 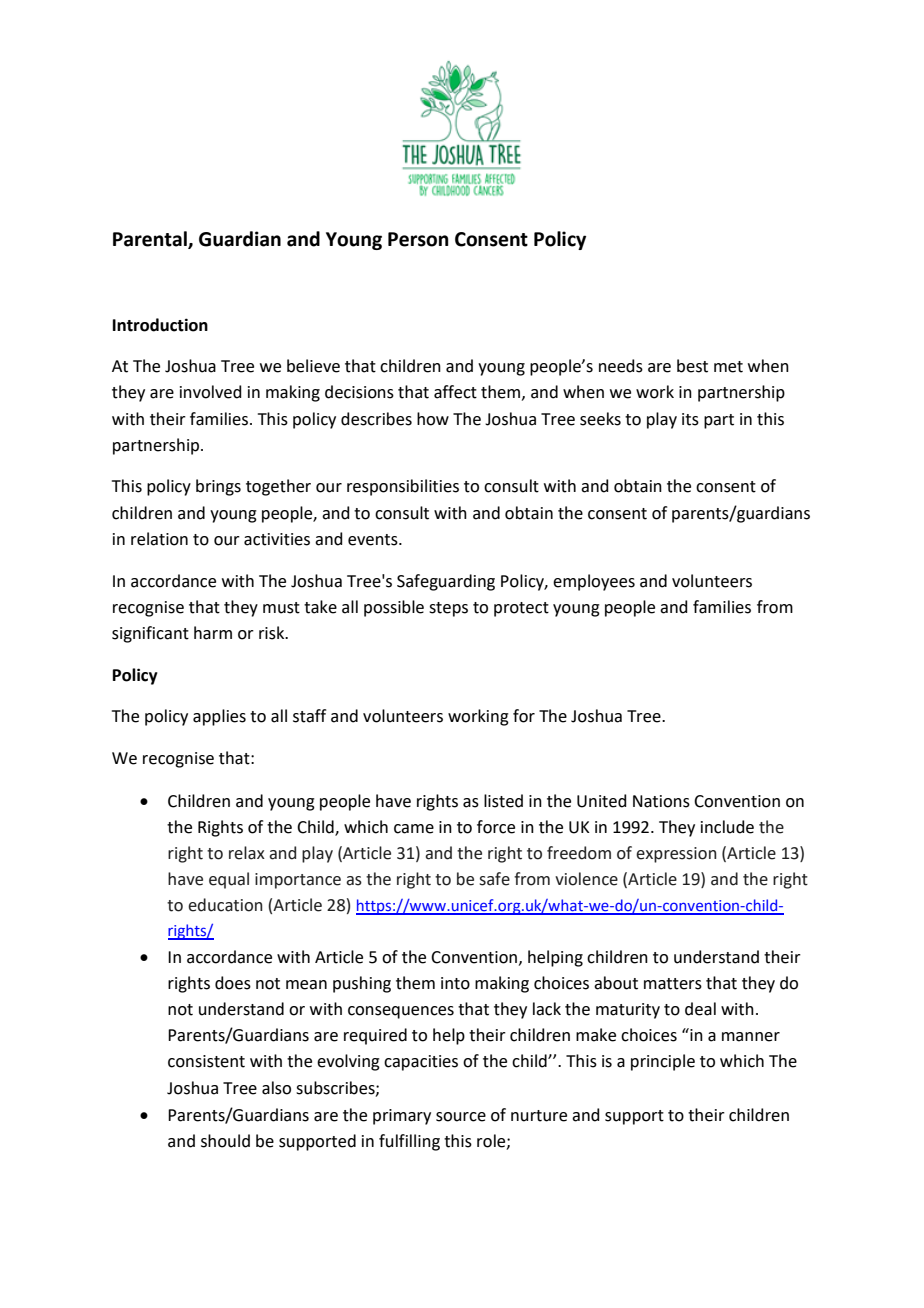 I want to click on Parental, so click(x=151, y=239).
